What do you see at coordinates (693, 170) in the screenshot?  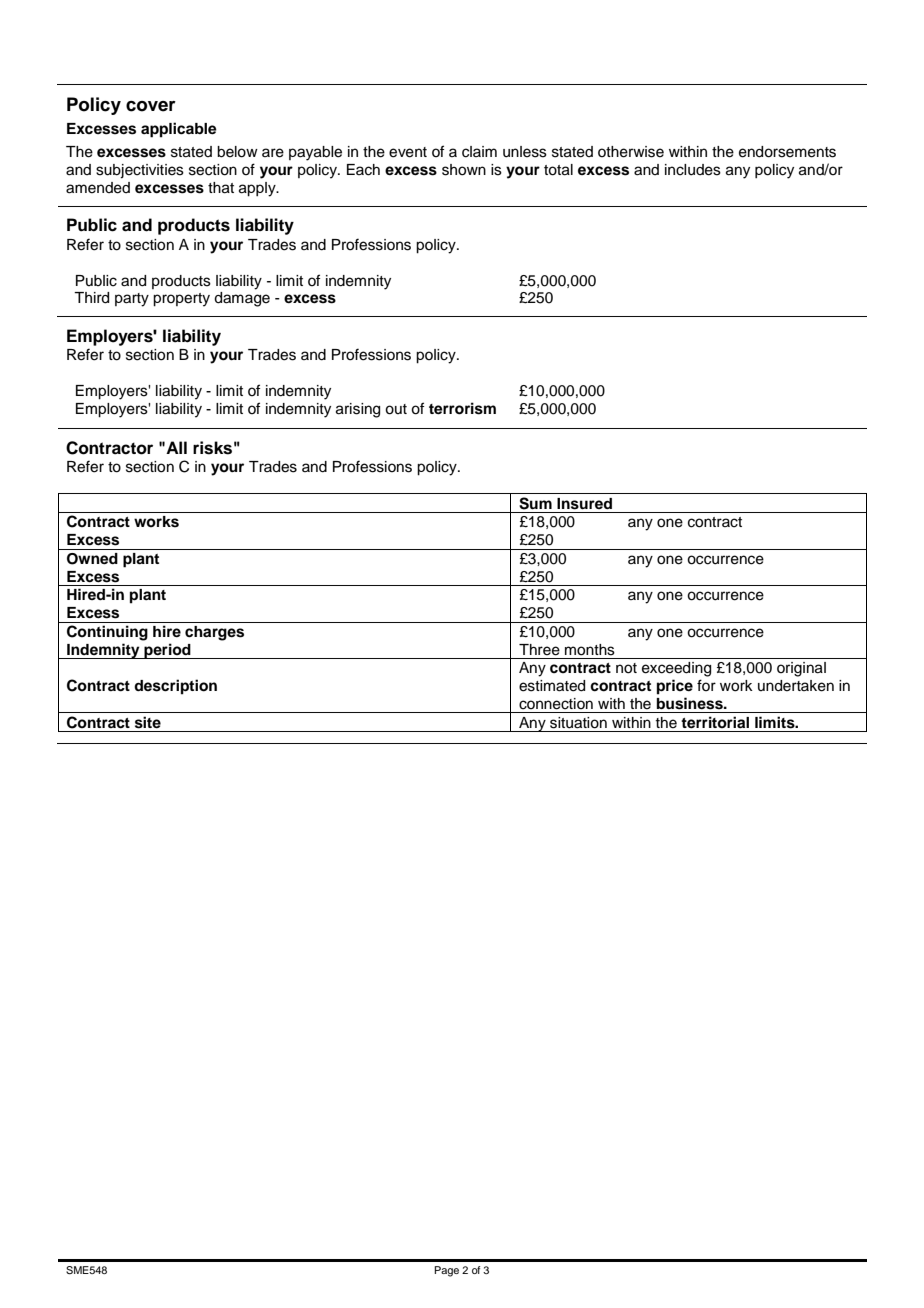 I see `includes` at bounding box center [693, 170].
